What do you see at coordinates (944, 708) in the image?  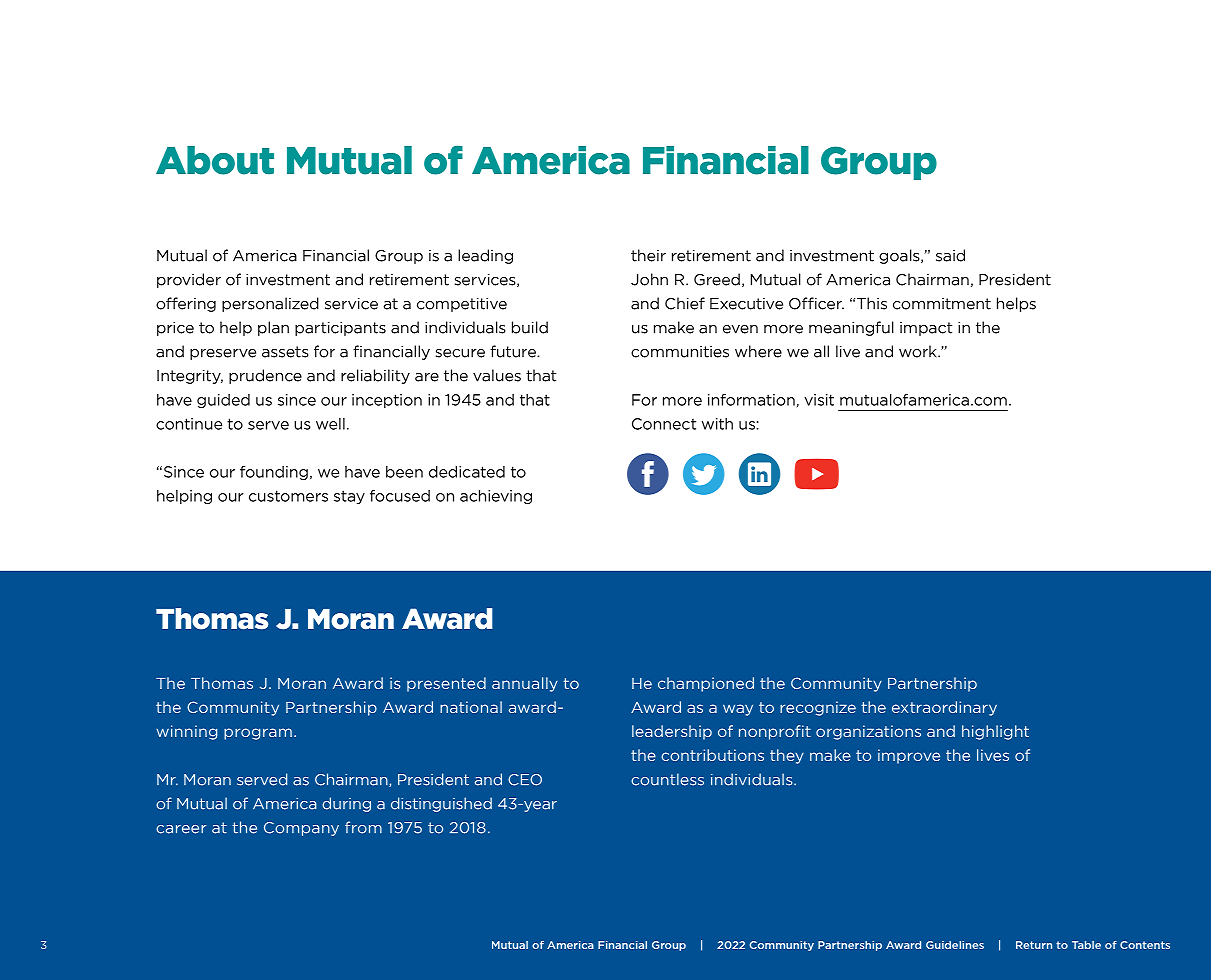 I see `extraordinary` at bounding box center [944, 708].
